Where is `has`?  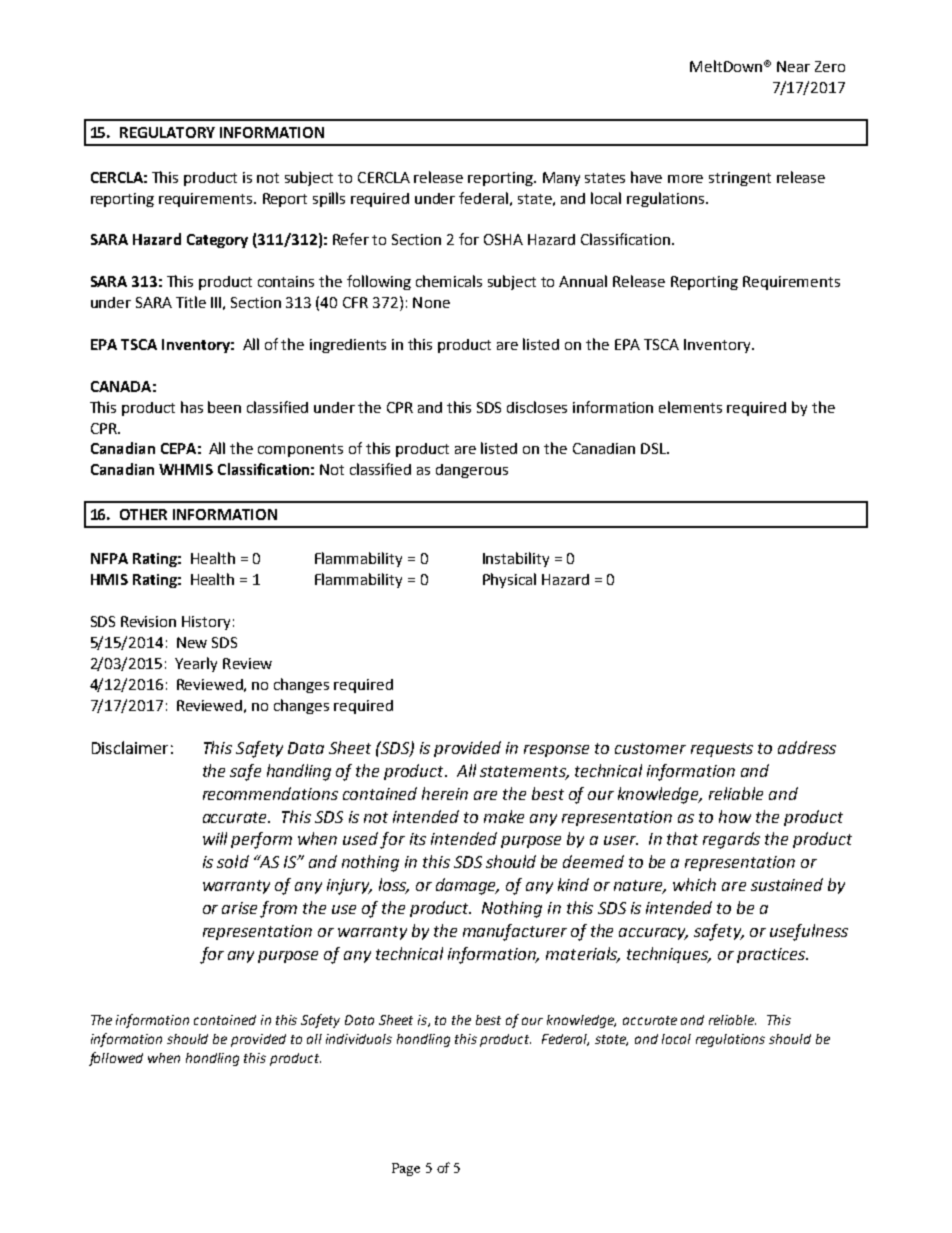 has is located at coordinates (192, 407).
